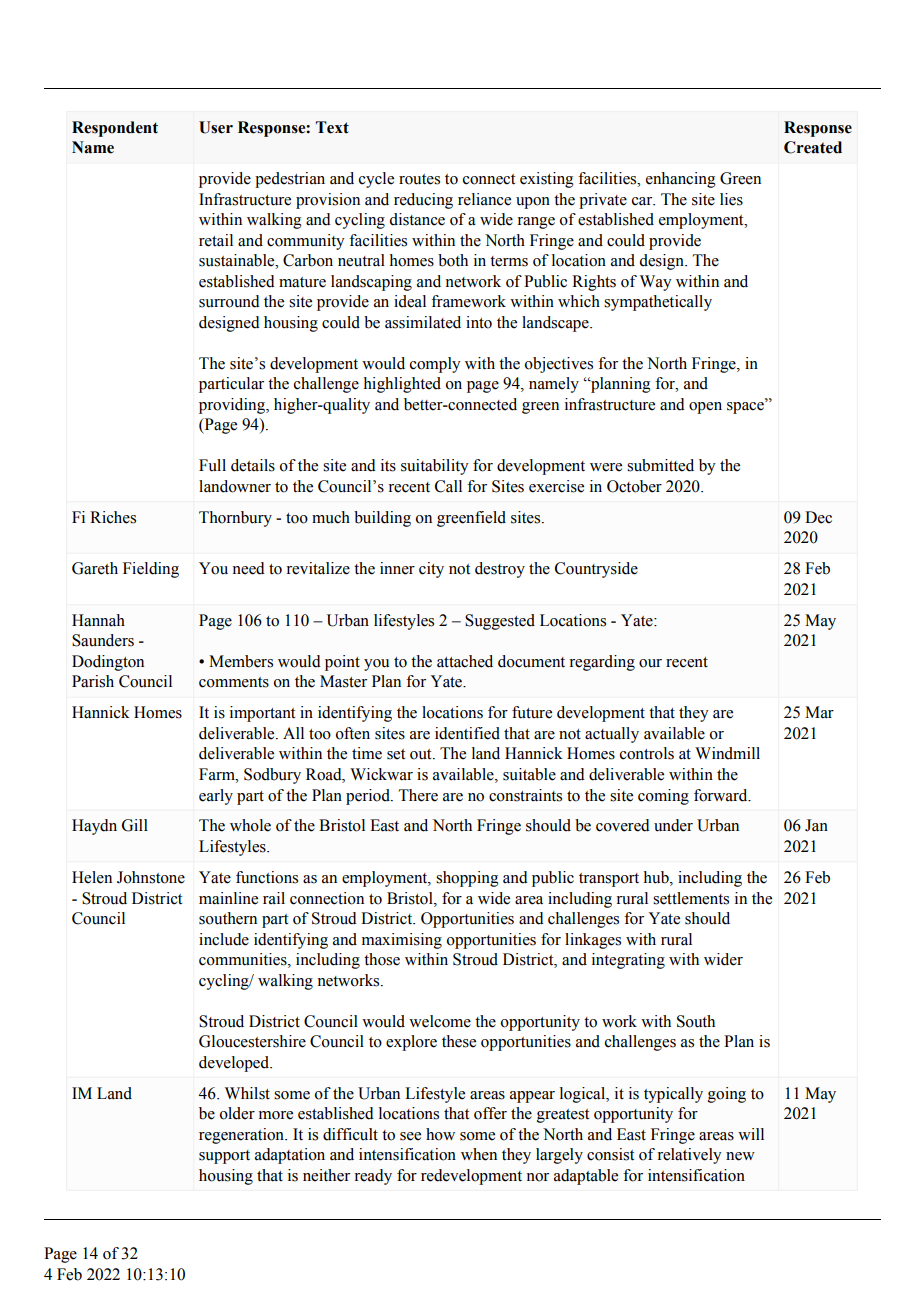 Image resolution: width=924 pixels, height=1308 pixels. Describe the element at coordinates (740, 1156) in the screenshot. I see `new` at that location.
